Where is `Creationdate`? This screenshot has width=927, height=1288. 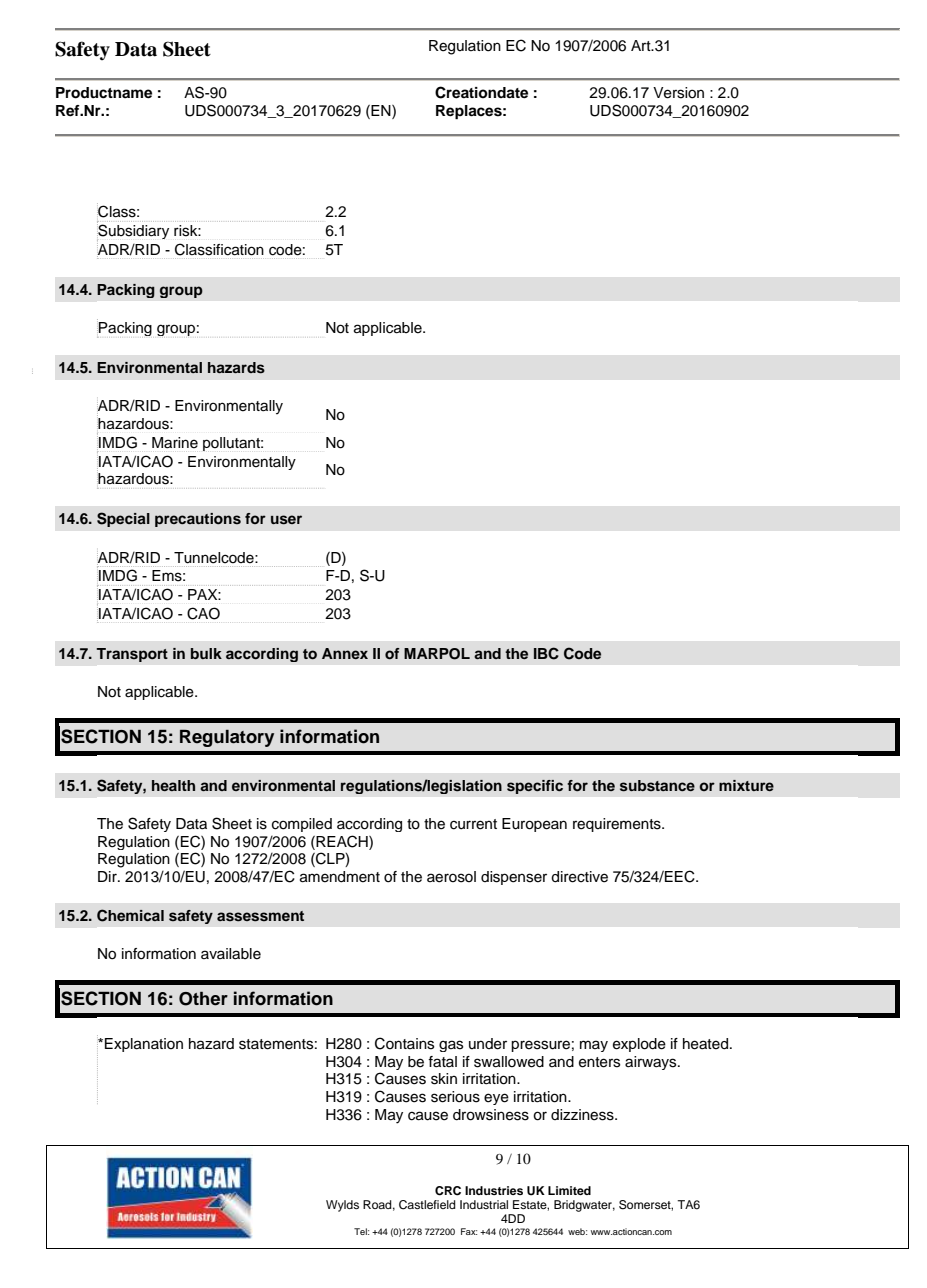 Creationdate is located at coordinates (481, 92).
